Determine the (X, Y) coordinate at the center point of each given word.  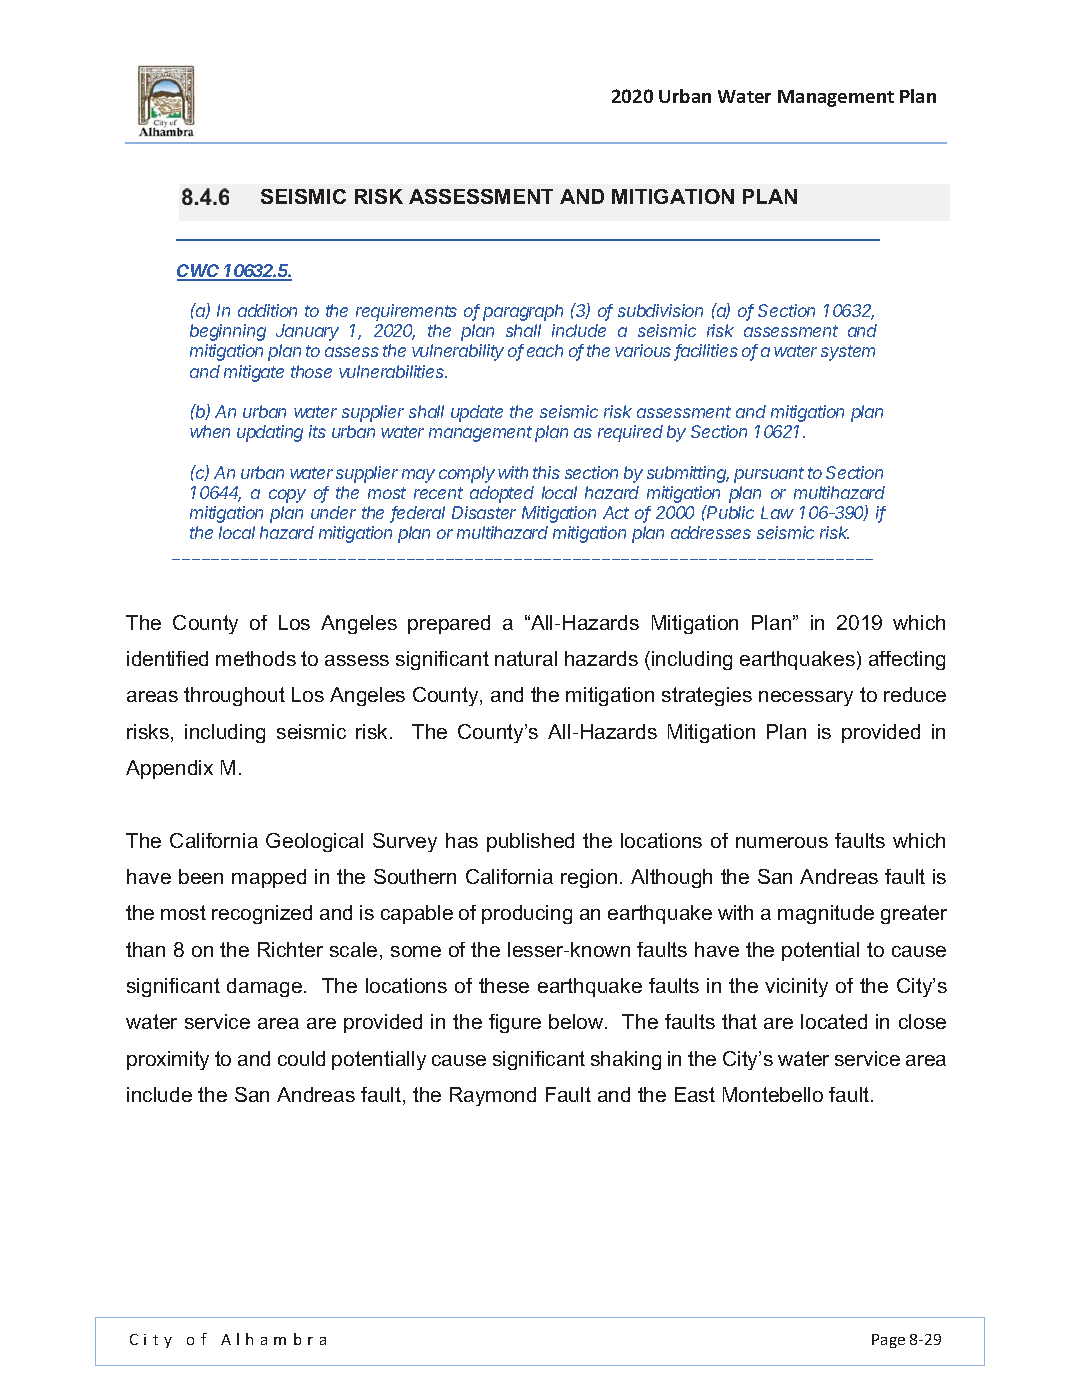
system (848, 353)
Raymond (493, 1096)
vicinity (796, 987)
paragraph (523, 312)
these (504, 985)
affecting (907, 660)
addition (267, 310)
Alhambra (273, 1339)
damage (264, 987)
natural (526, 658)
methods (256, 658)
